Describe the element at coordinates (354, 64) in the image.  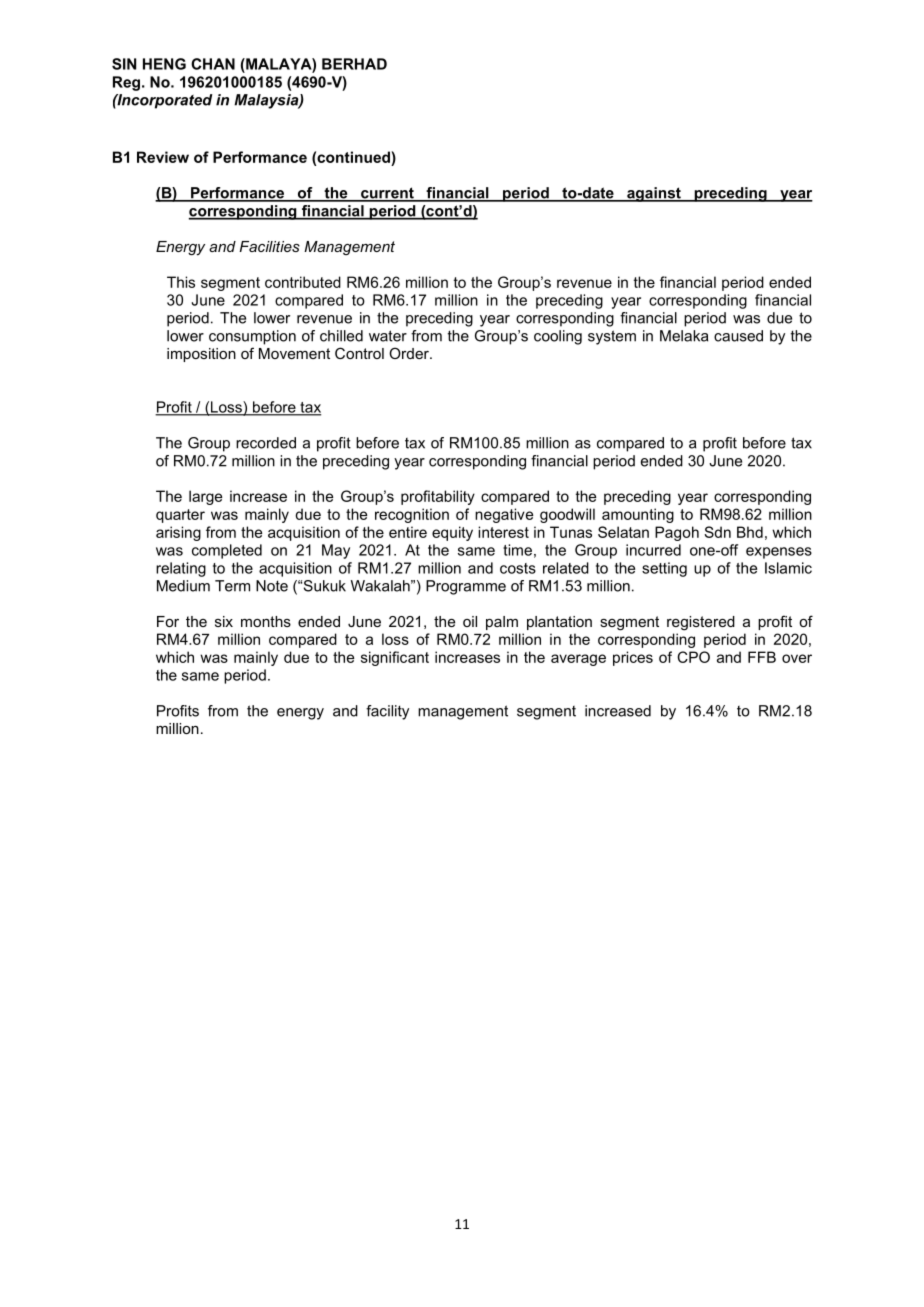
I see `BERHAD` at that location.
